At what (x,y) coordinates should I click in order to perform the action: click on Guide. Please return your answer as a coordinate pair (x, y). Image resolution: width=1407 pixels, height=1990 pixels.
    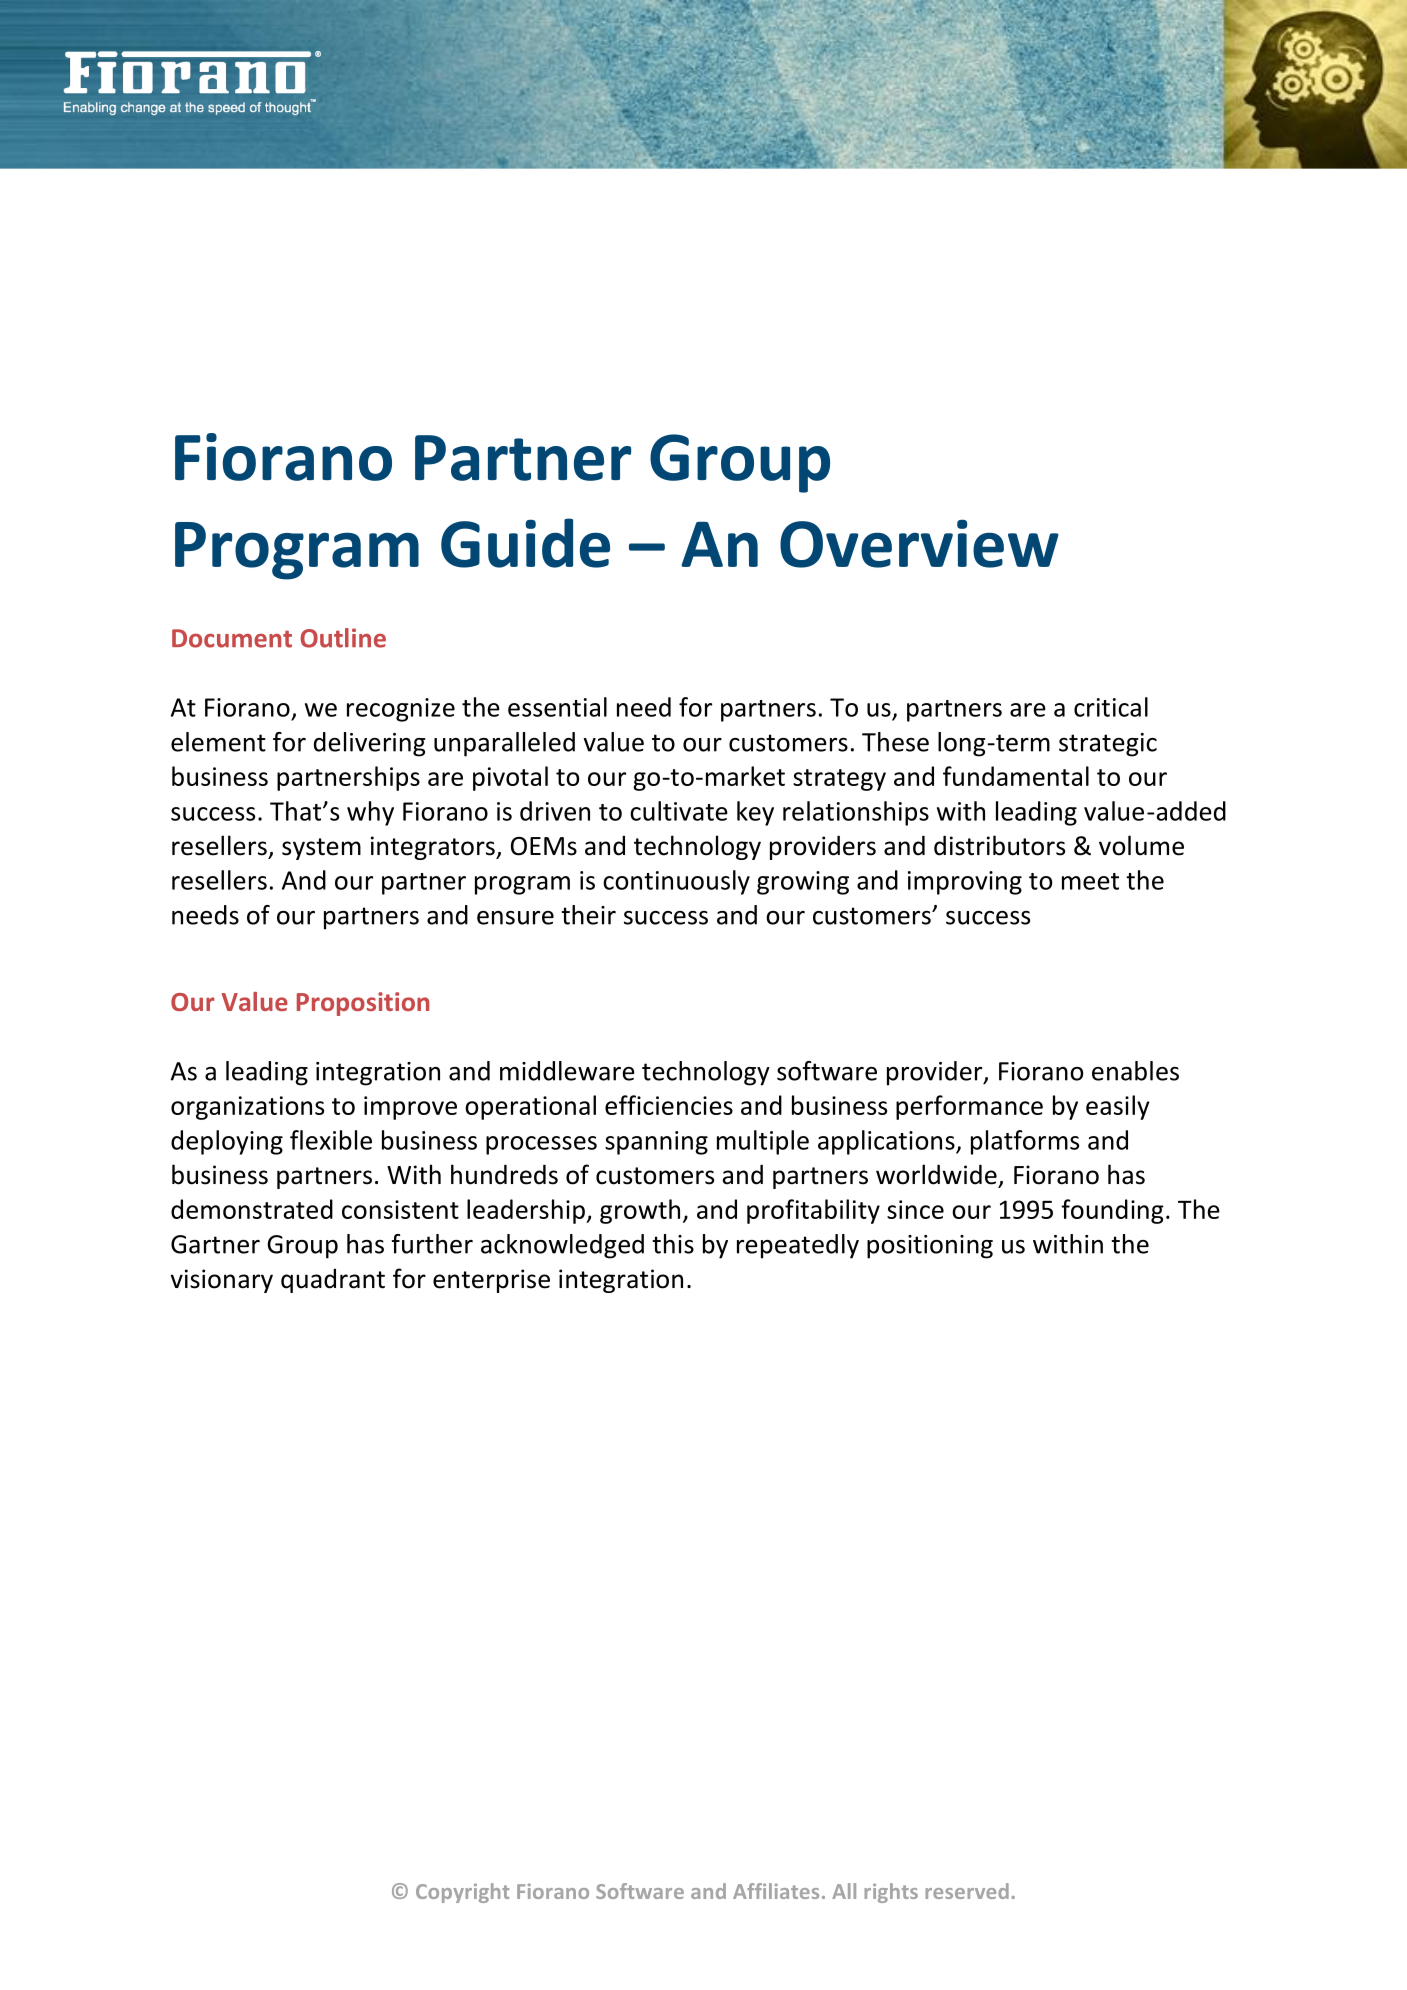
    Looking at the image, I should click on (525, 543).
